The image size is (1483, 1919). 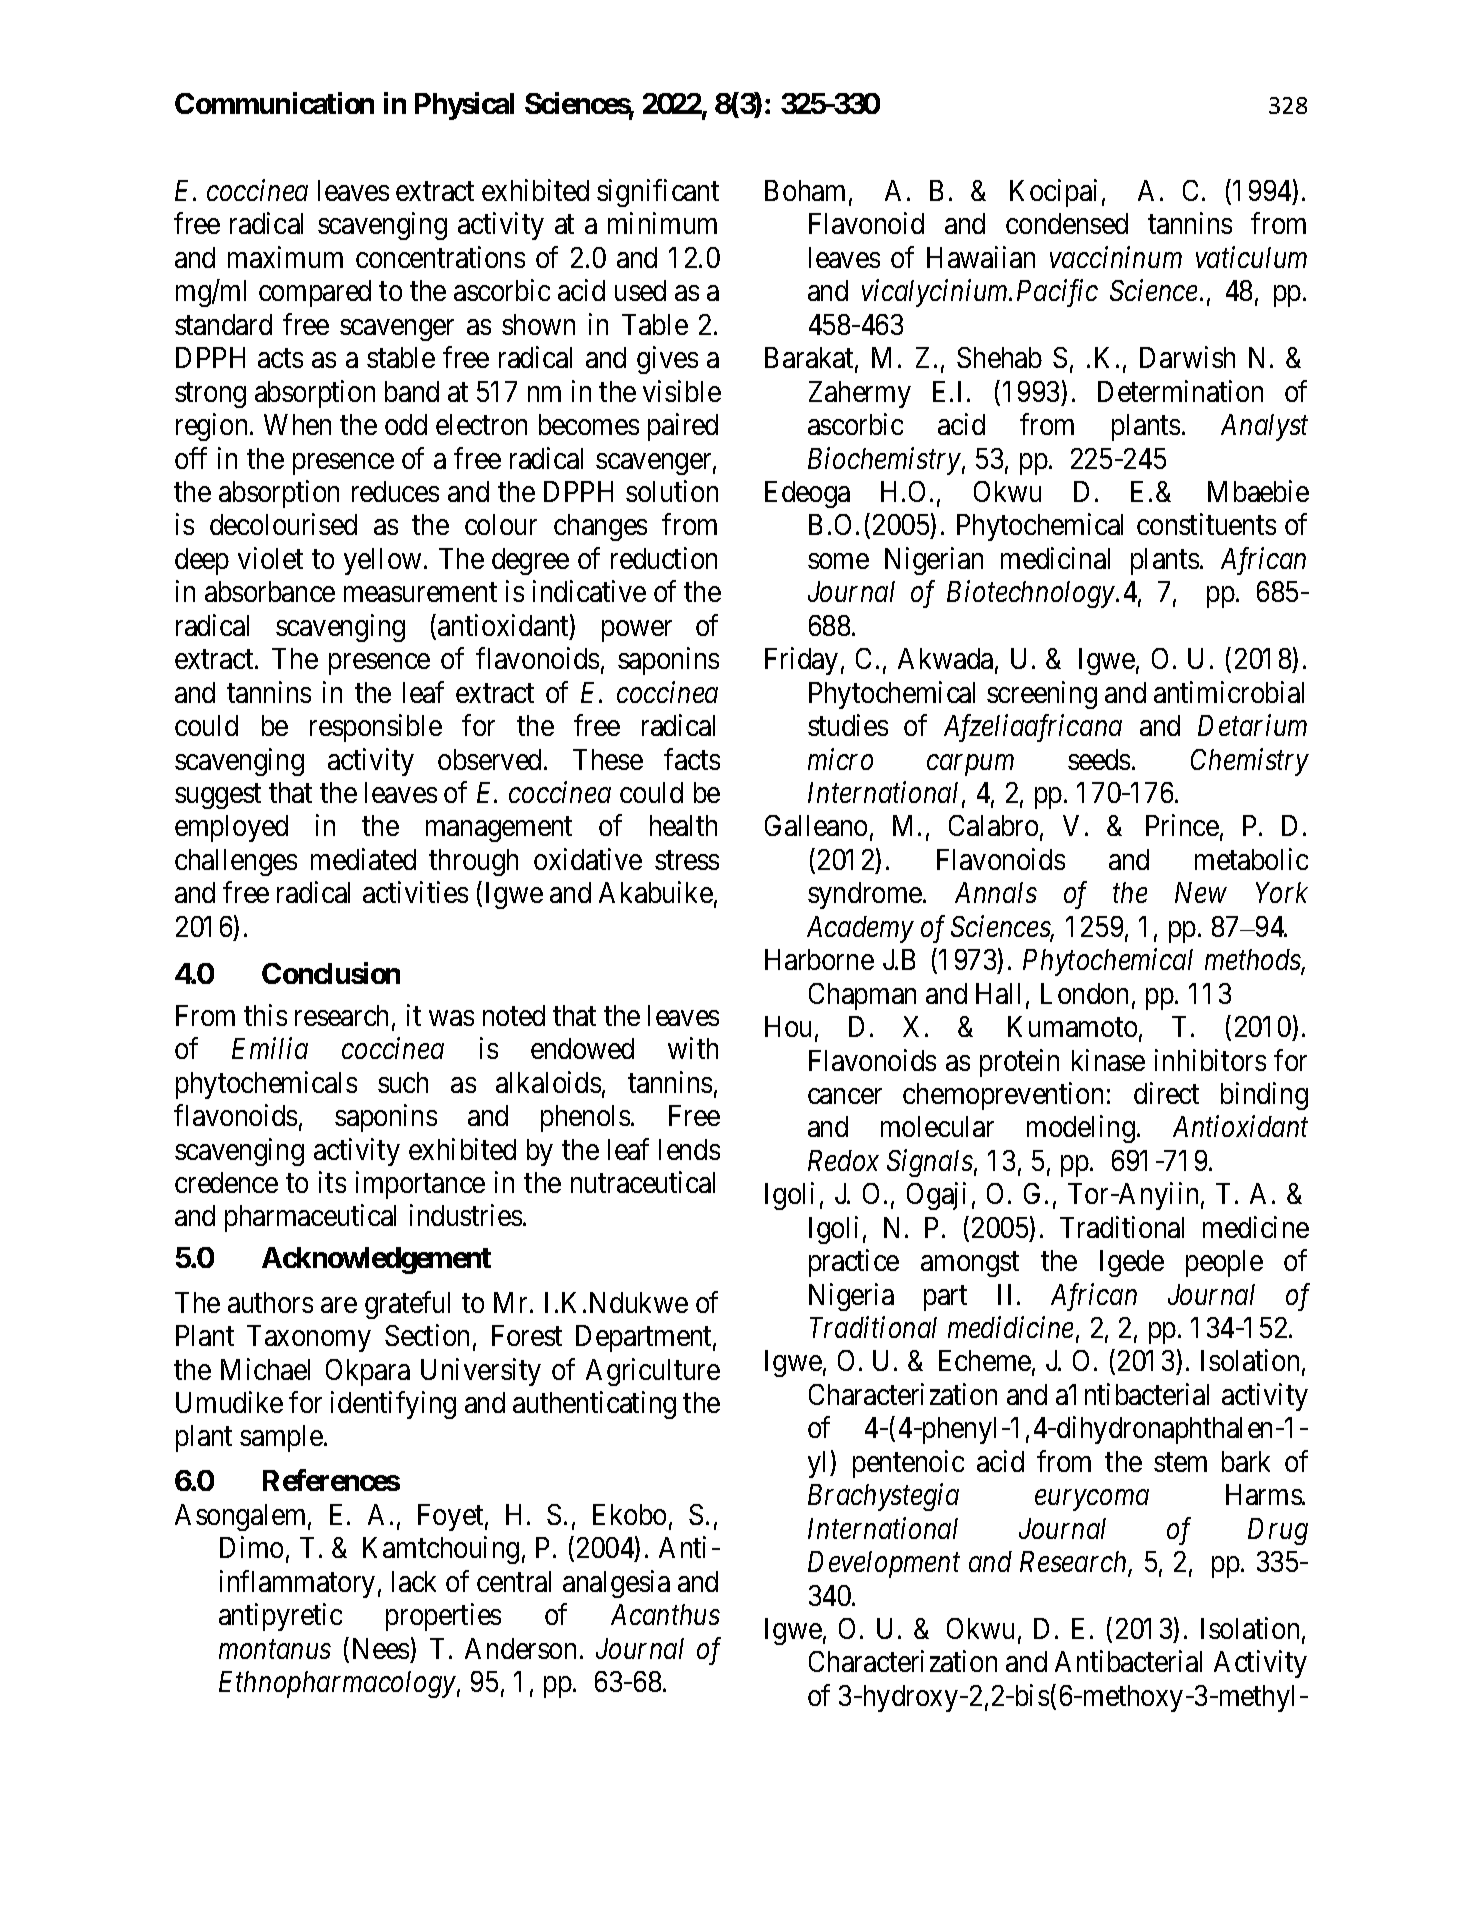 What do you see at coordinates (363, 859) in the document?
I see `mediated` at bounding box center [363, 859].
